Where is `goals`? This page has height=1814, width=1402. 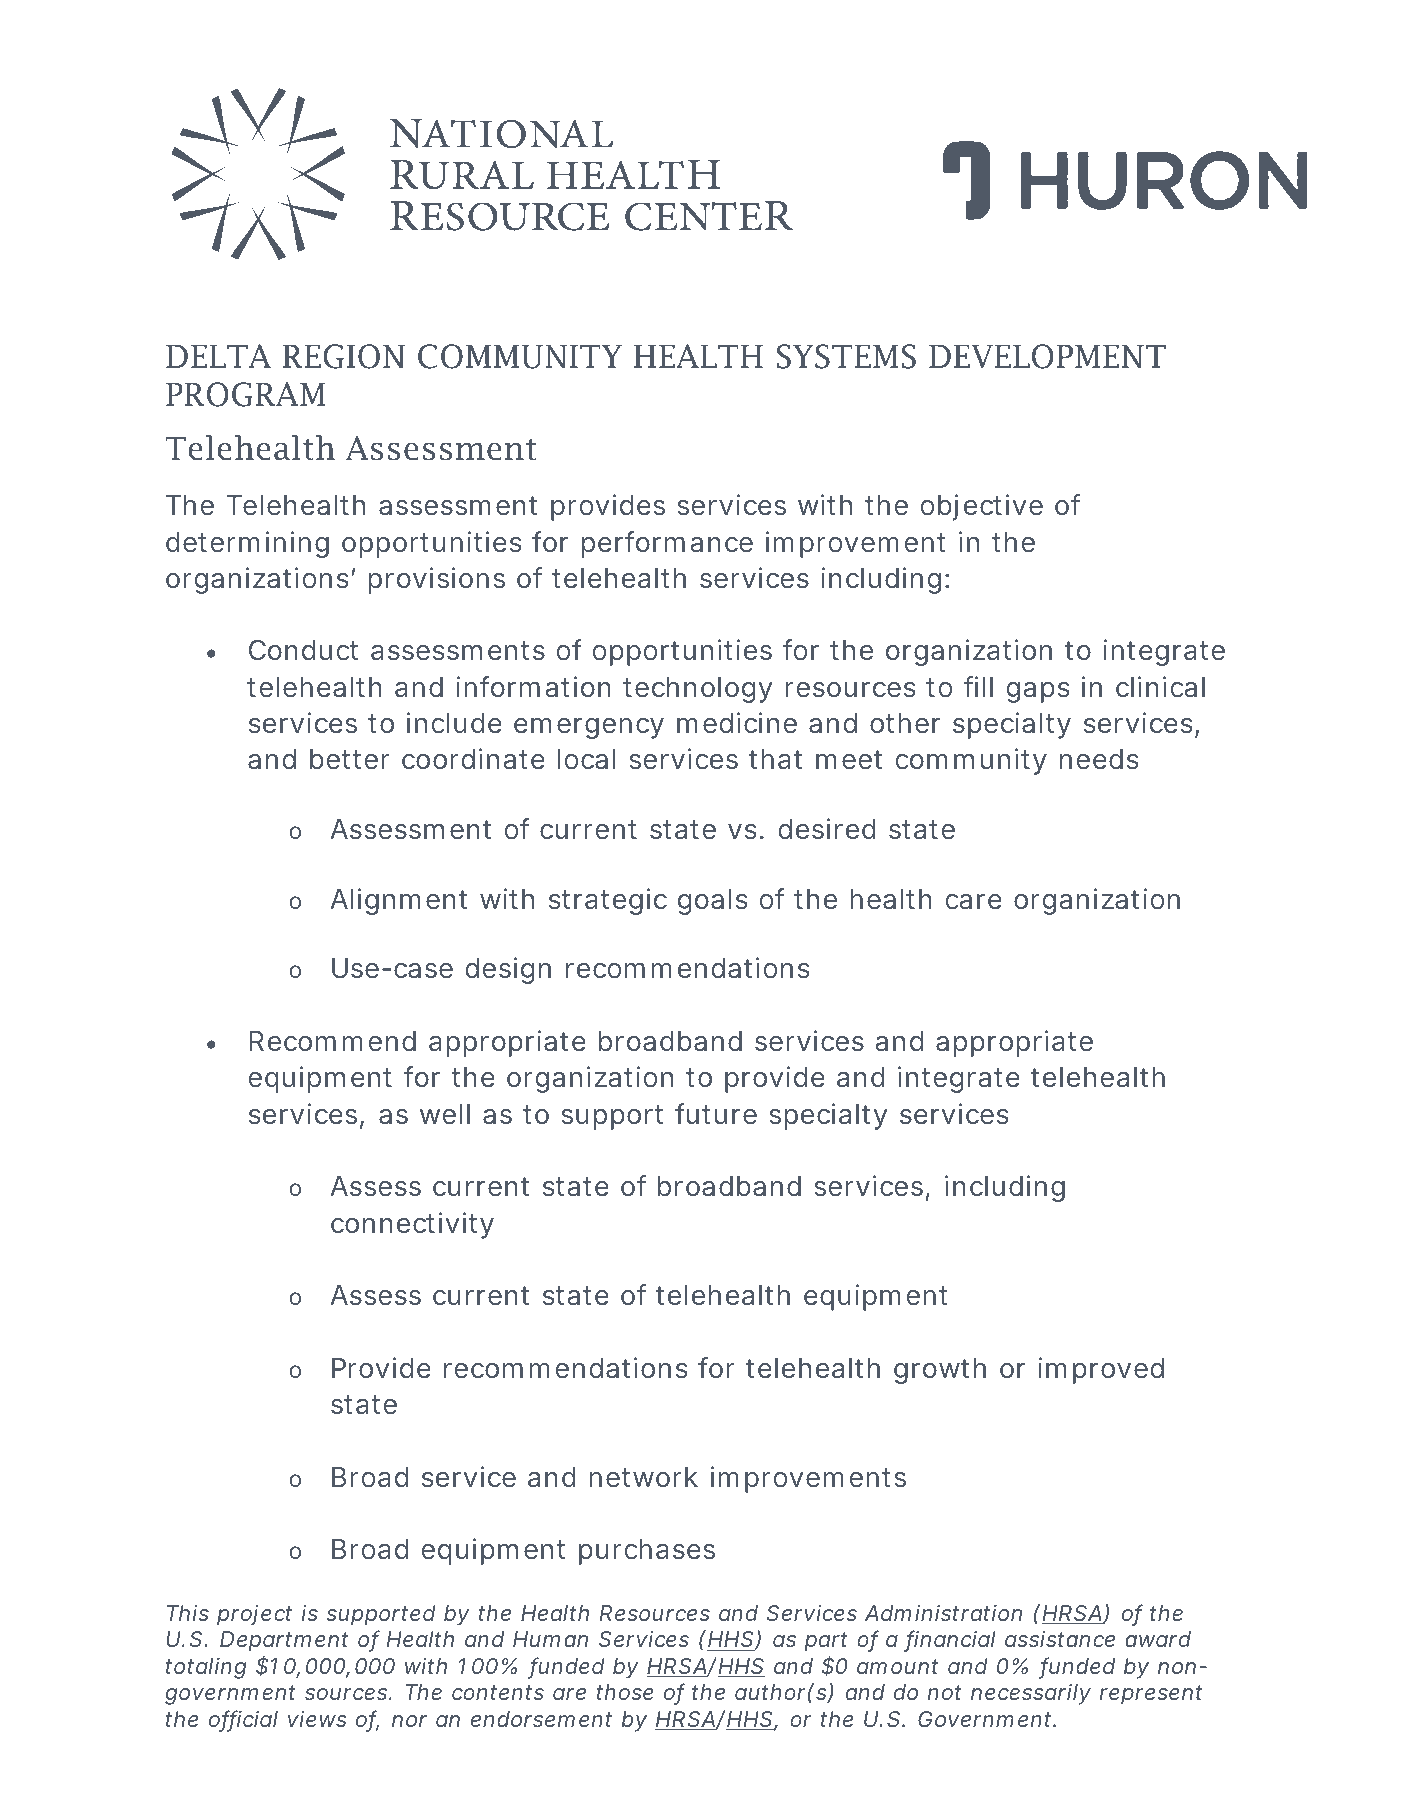
goals is located at coordinates (713, 902).
